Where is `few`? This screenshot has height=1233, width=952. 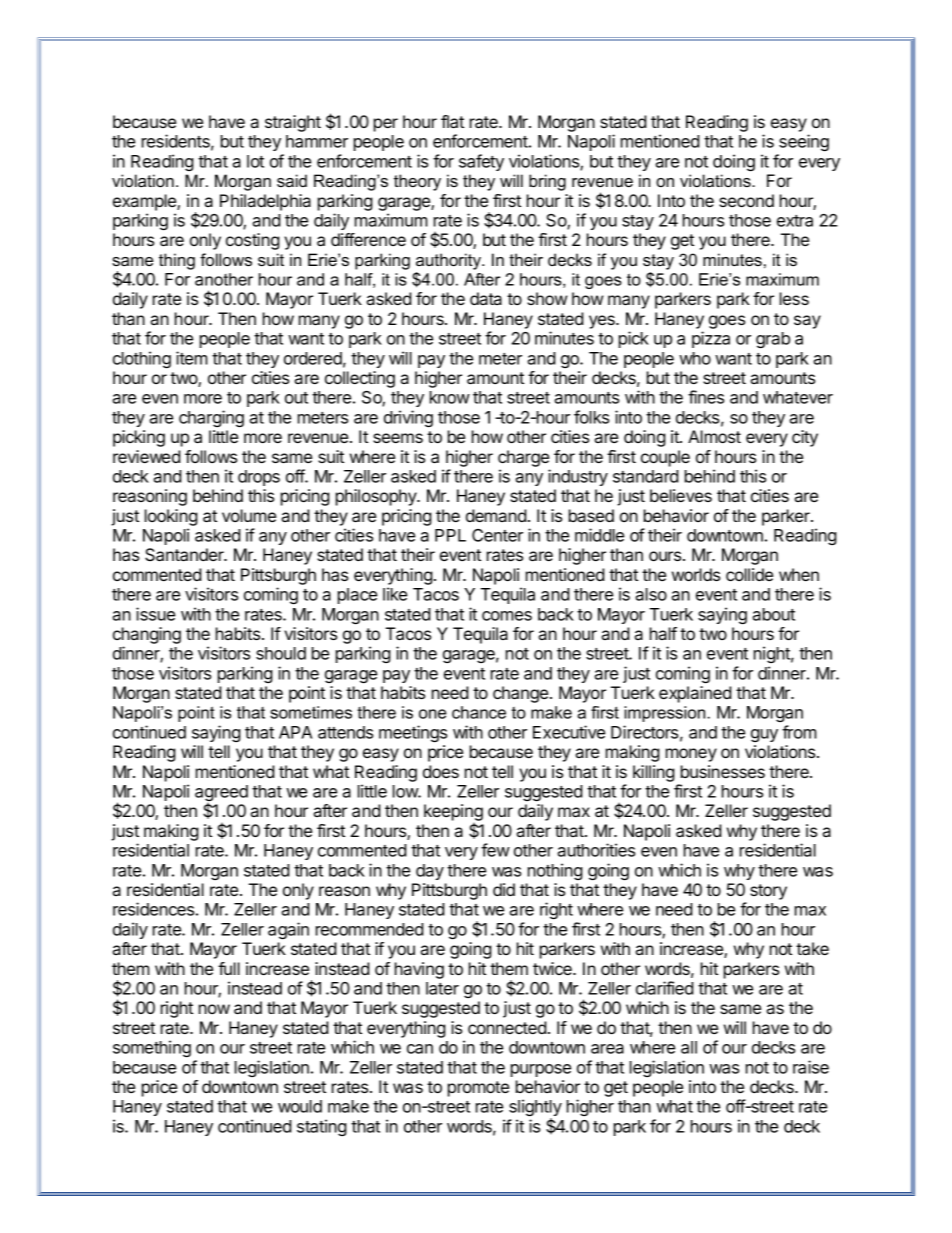
few is located at coordinates (495, 850).
